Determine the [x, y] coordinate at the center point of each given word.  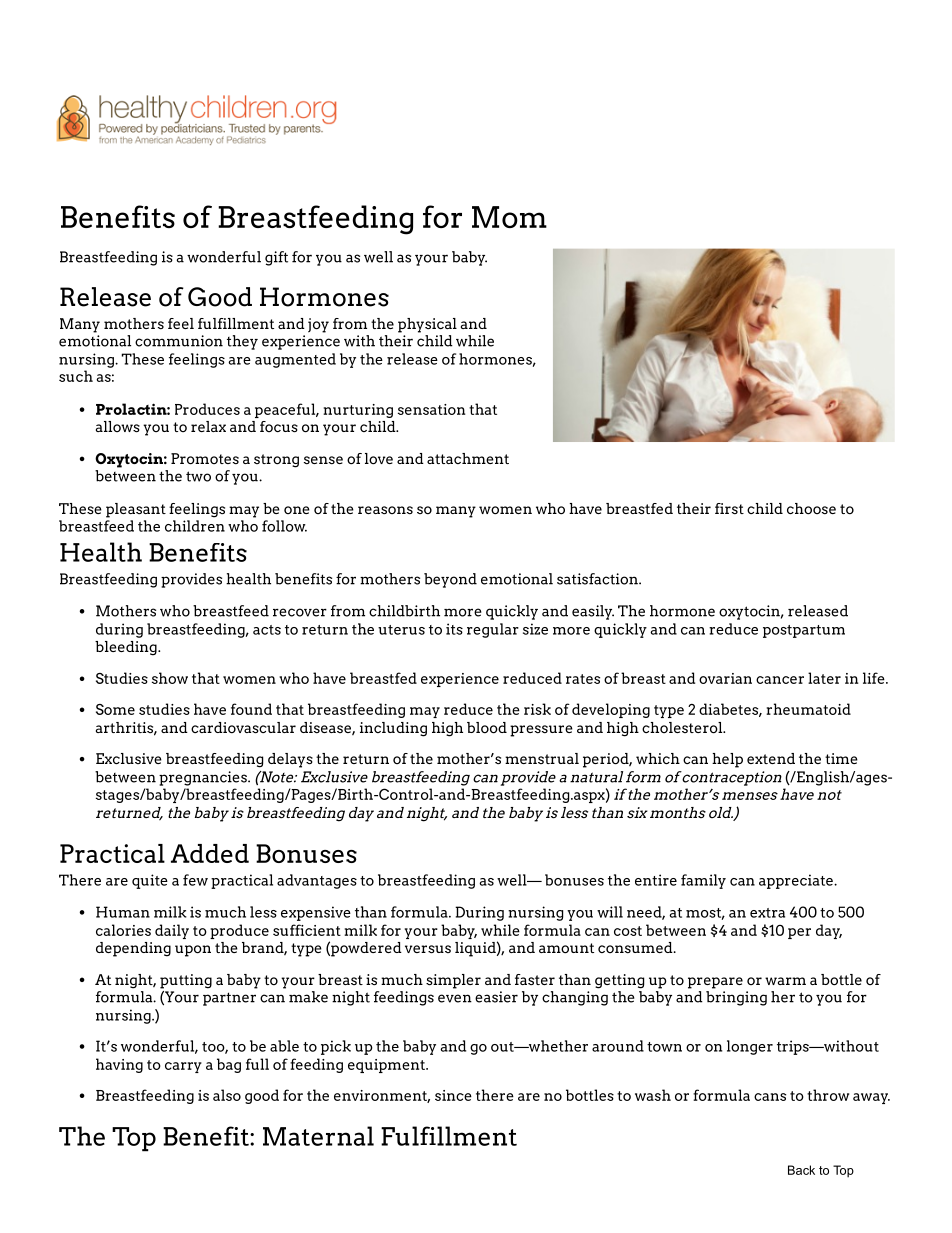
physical [427, 325]
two [198, 476]
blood [487, 728]
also [227, 1095]
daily [172, 931]
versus [428, 949]
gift [276, 258]
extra [767, 913]
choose [811, 509]
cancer [780, 680]
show [170, 678]
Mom [509, 217]
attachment [468, 458]
